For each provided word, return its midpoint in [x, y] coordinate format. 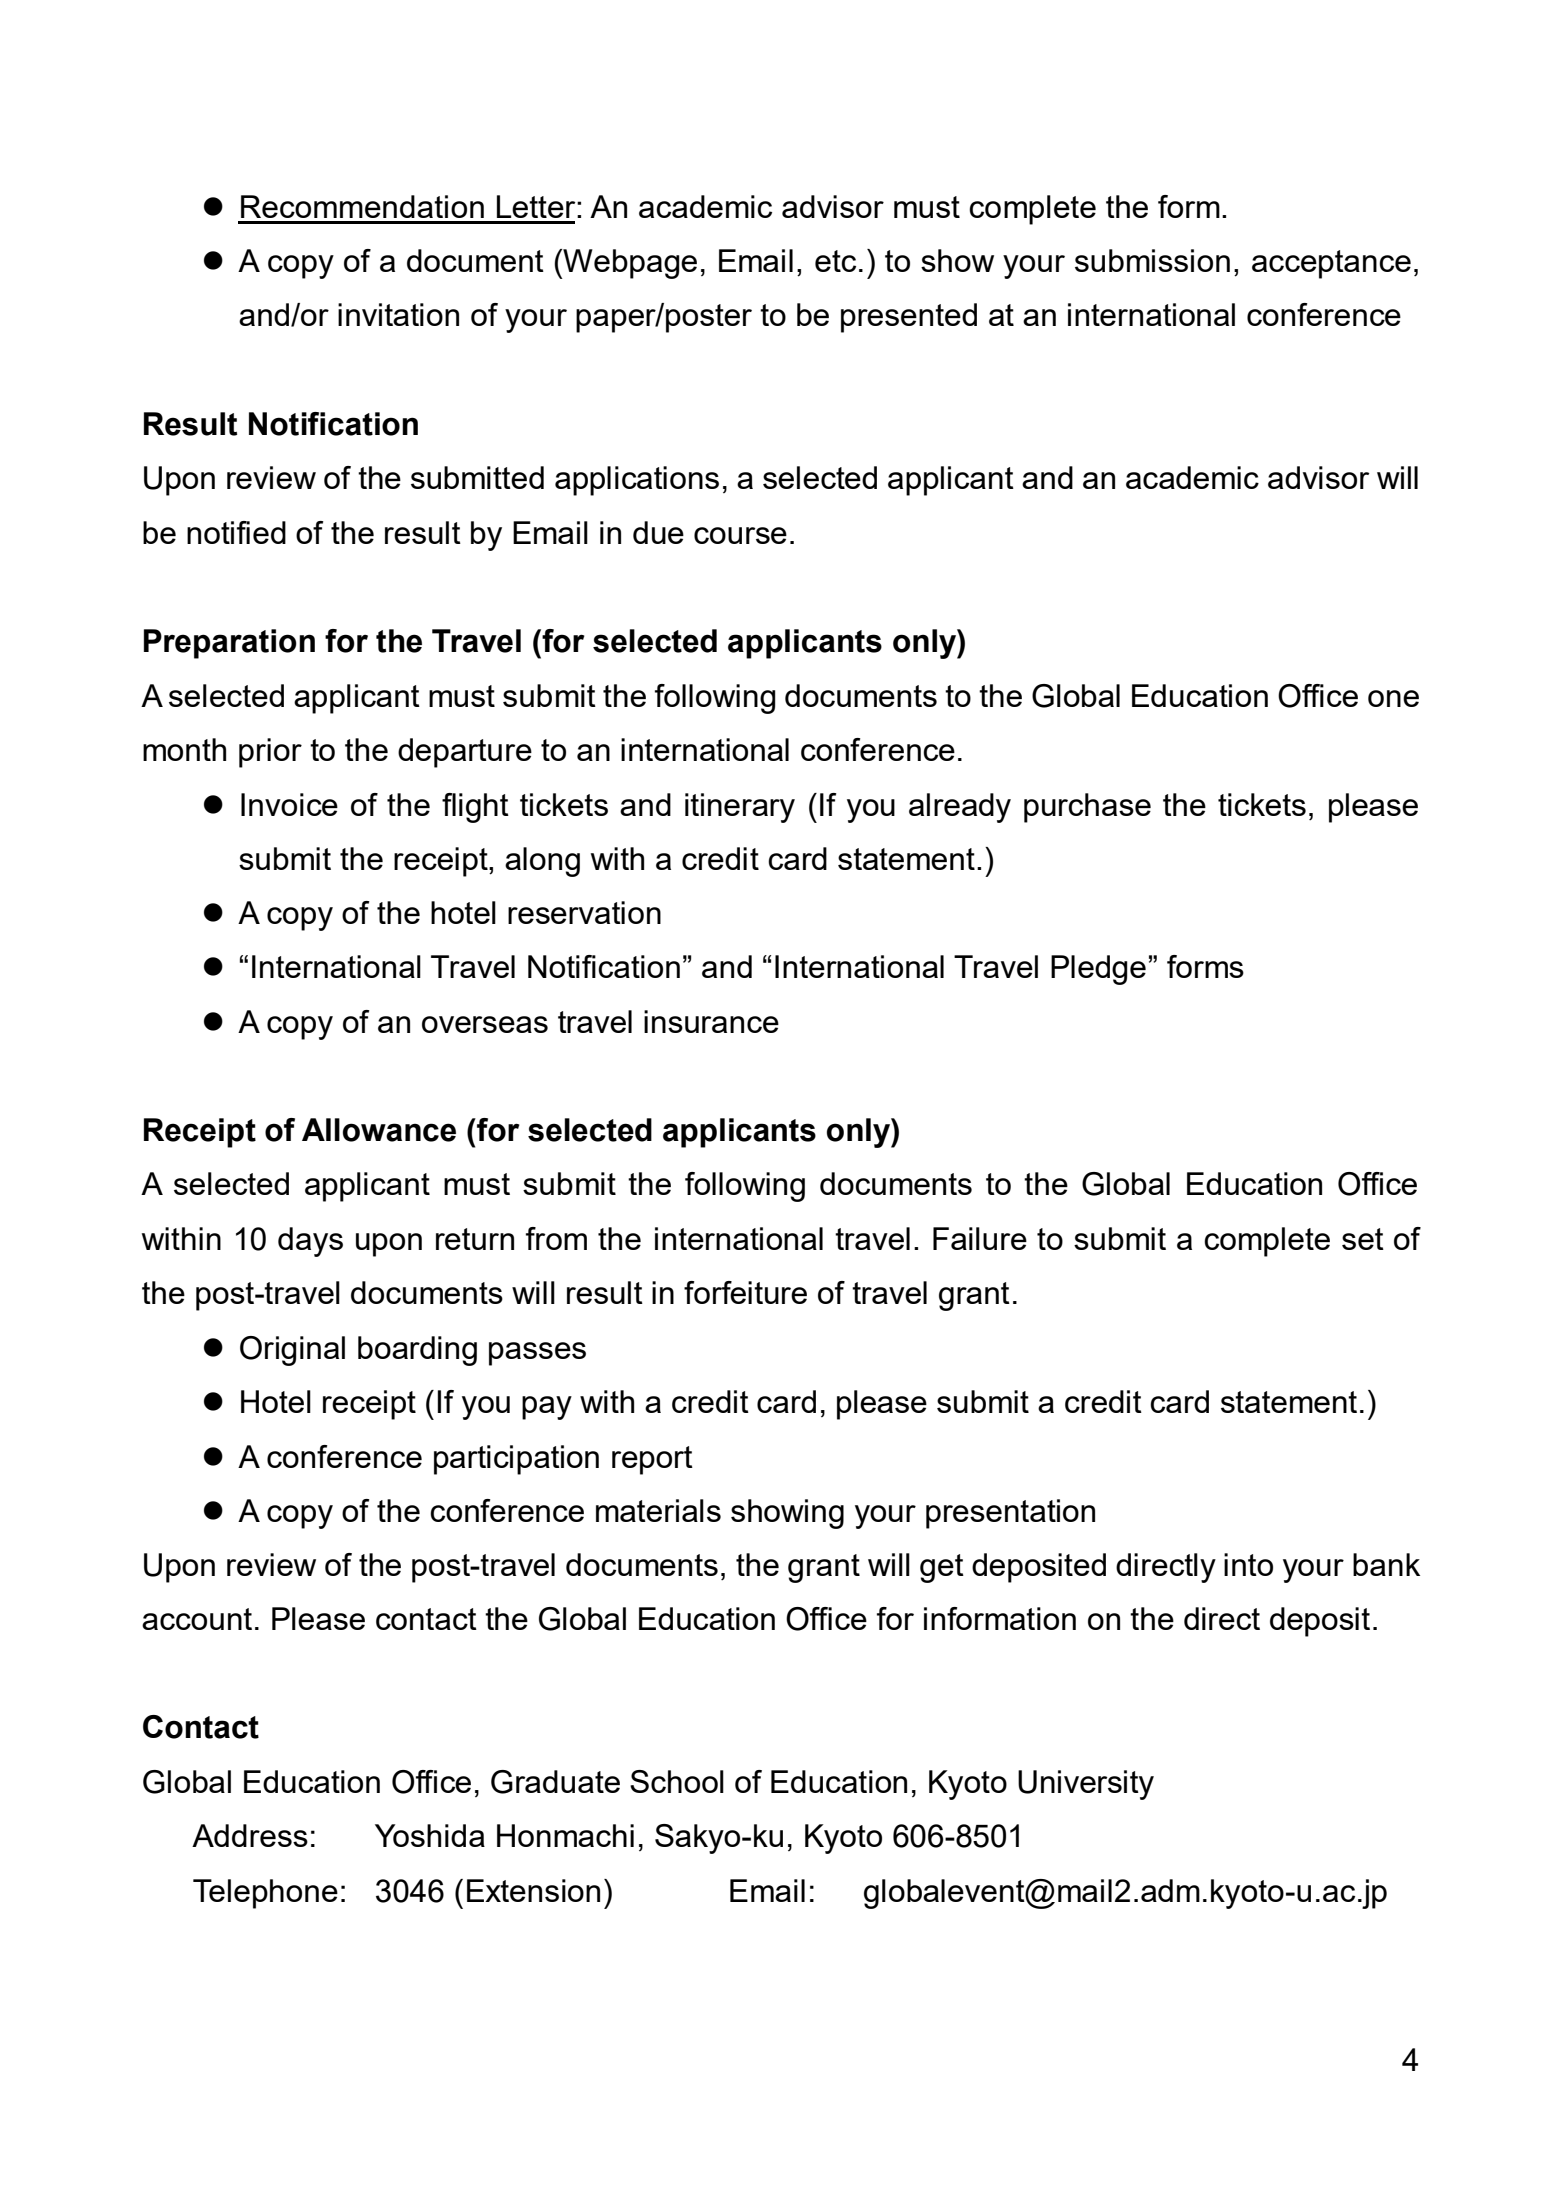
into [1248, 1564]
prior [270, 753]
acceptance [1331, 264]
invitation [398, 314]
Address [250, 1835]
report [652, 1460]
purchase [1087, 808]
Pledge [1098, 970]
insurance [711, 1021]
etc [835, 261]
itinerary [740, 808]
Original [292, 1351]
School [677, 1781]
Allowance [379, 1130]
